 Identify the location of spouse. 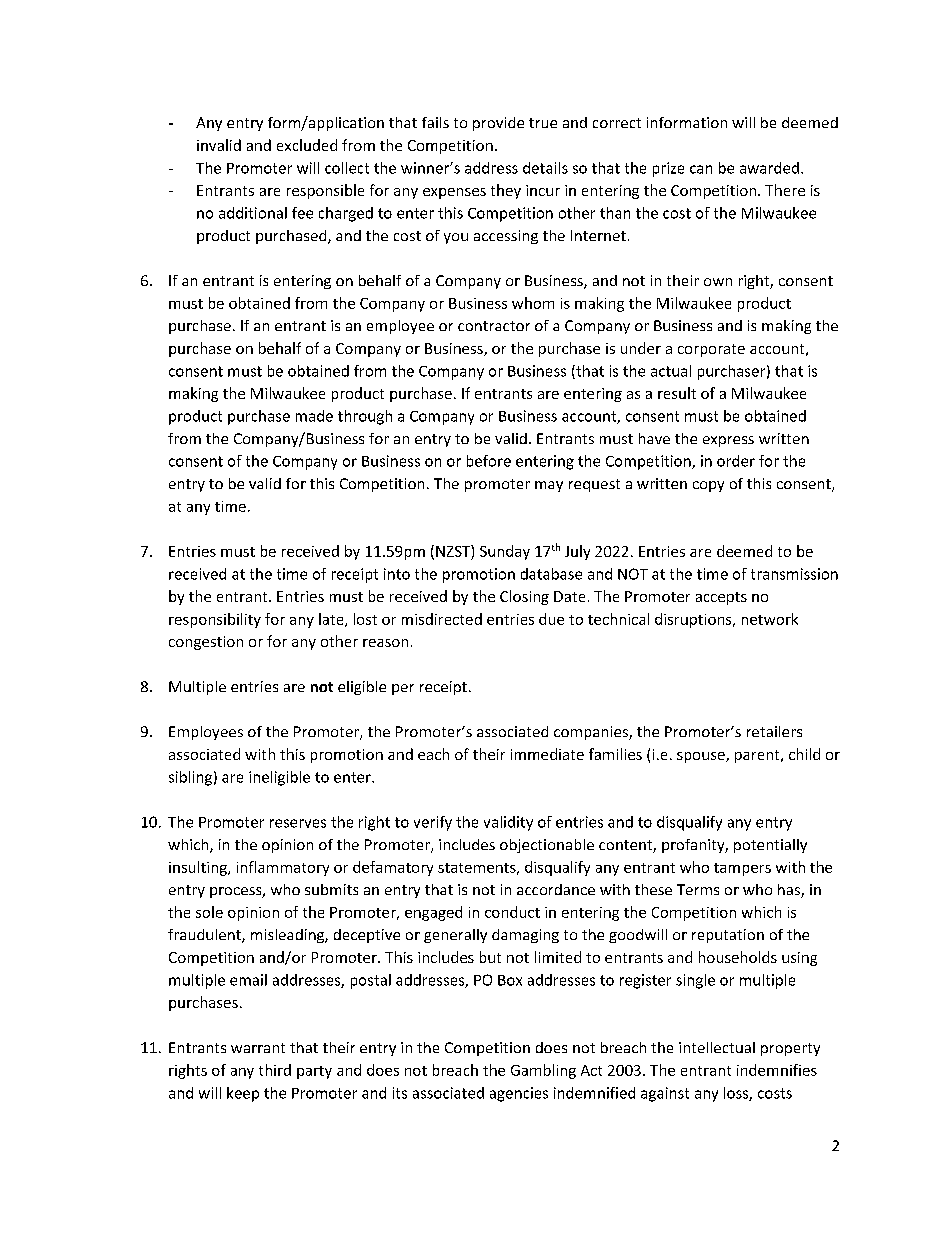
(702, 757).
